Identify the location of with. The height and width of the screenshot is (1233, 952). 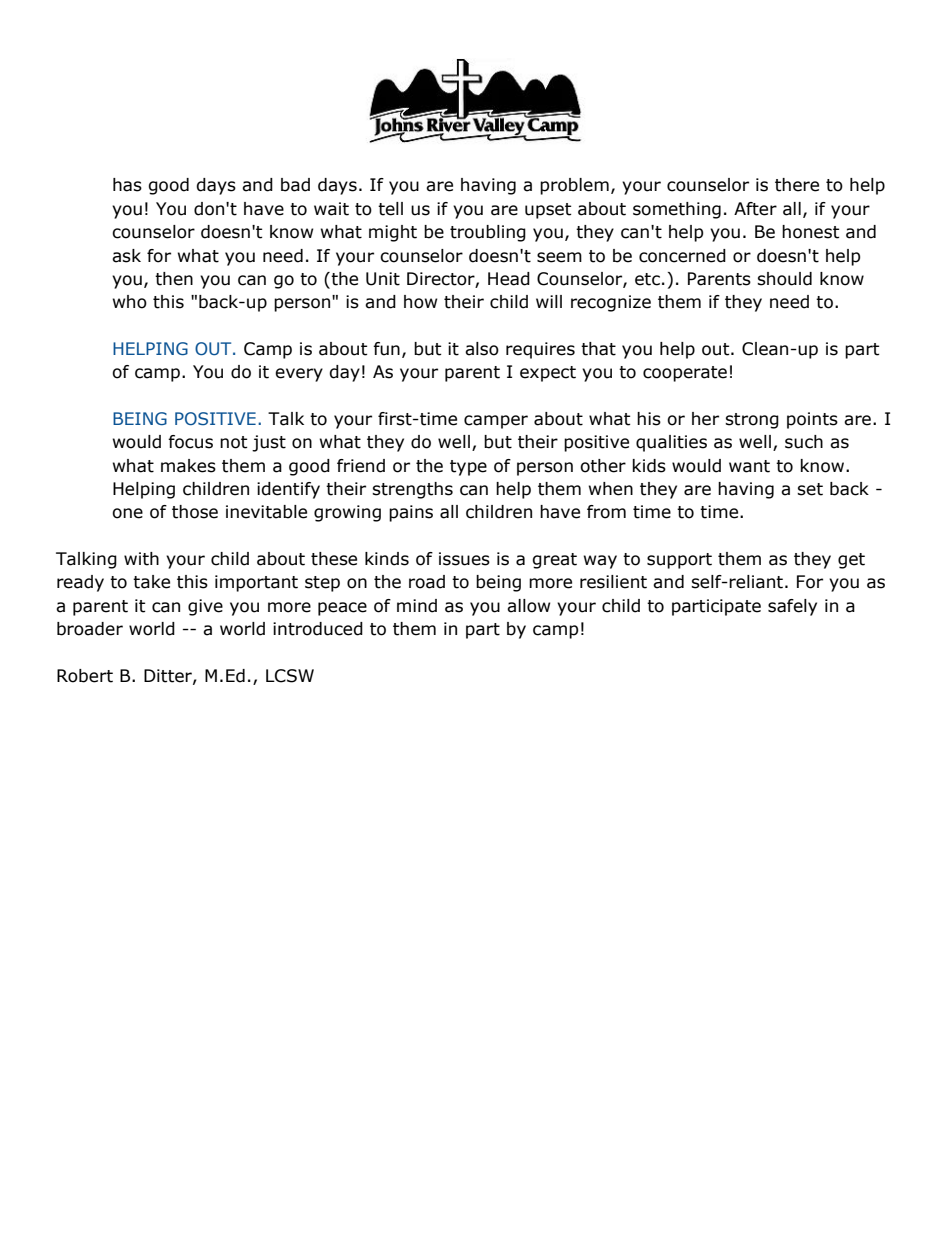
(141, 559).
